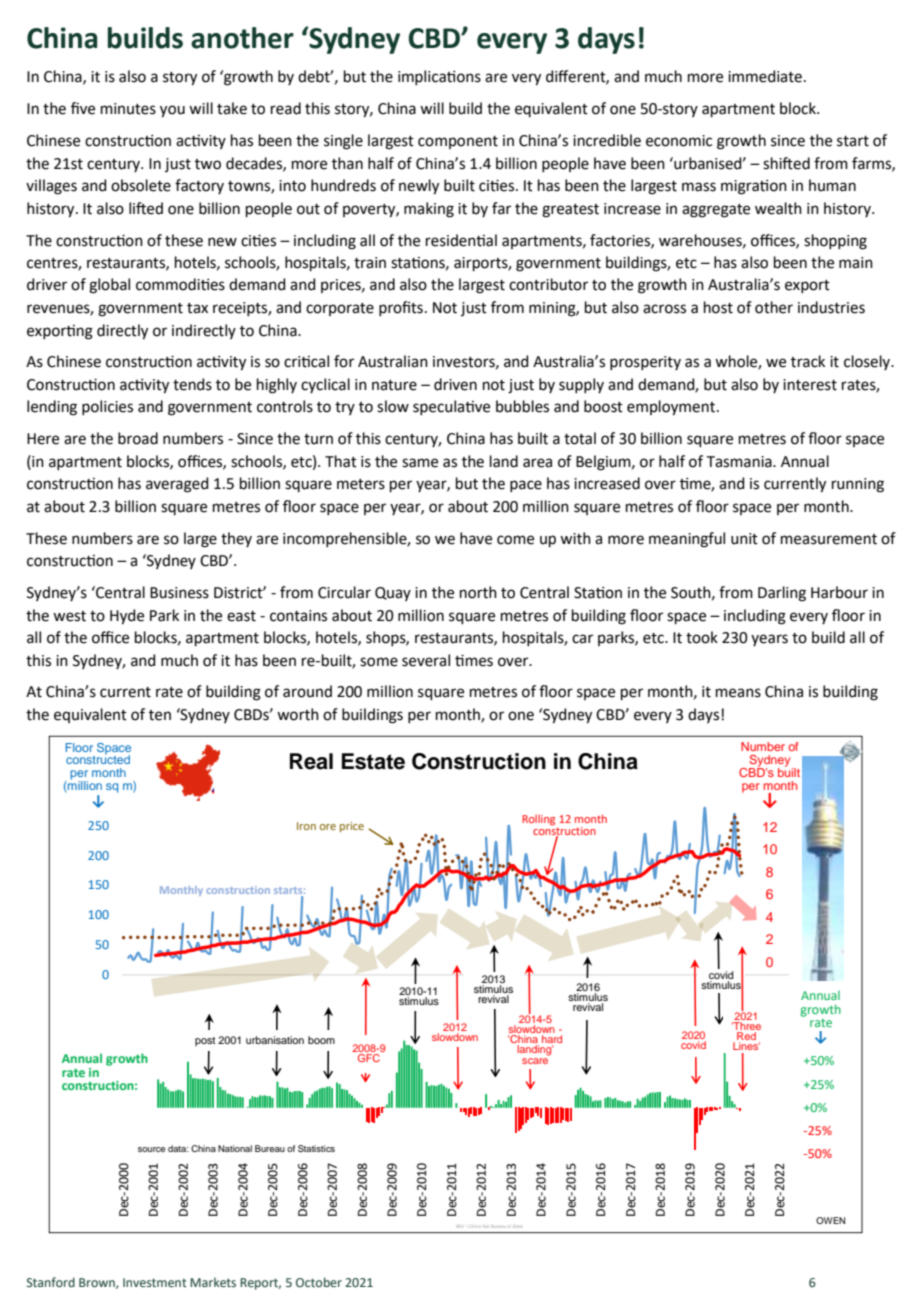 This screenshot has width=924, height=1308. What do you see at coordinates (128, 109) in the screenshot?
I see `minutes` at bounding box center [128, 109].
